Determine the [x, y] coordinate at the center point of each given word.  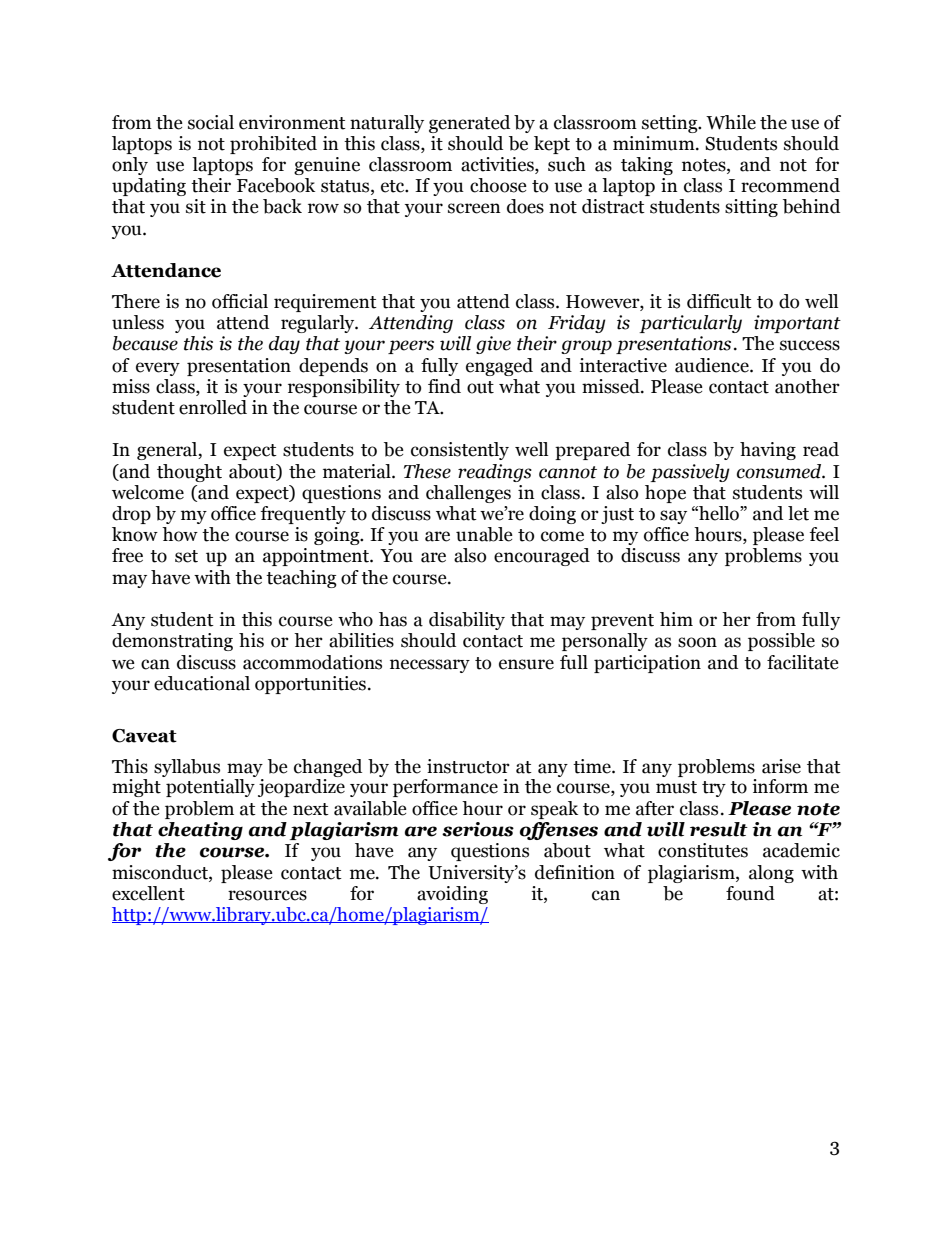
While [731, 122]
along [771, 874]
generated [469, 124]
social [211, 122]
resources [267, 895]
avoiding [452, 895]
